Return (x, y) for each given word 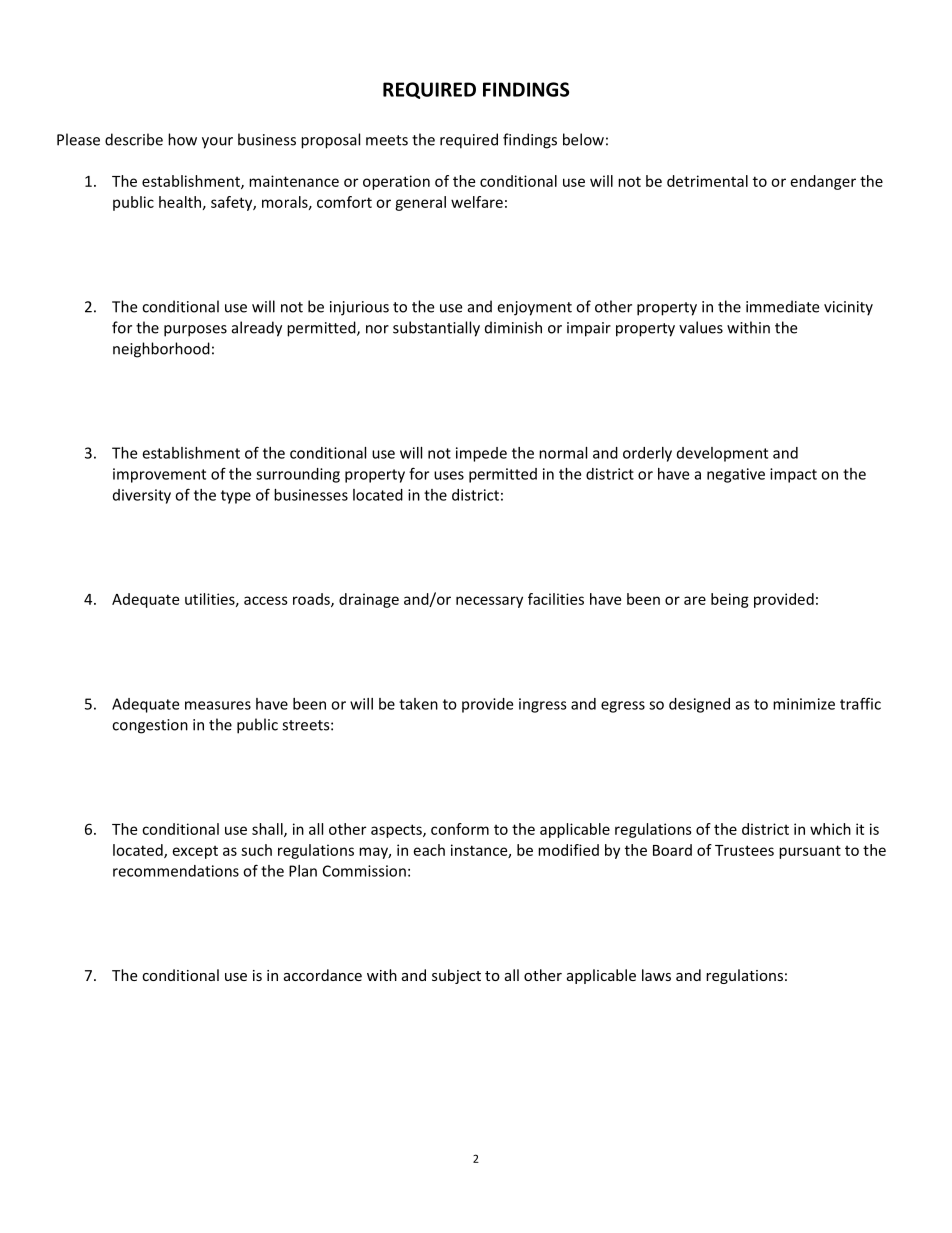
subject (456, 976)
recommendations (176, 871)
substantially (436, 329)
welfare (477, 202)
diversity (142, 496)
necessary (489, 602)
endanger (823, 182)
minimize (804, 704)
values (701, 327)
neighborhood (161, 350)
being (730, 600)
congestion (150, 726)
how (182, 139)
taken (418, 704)
